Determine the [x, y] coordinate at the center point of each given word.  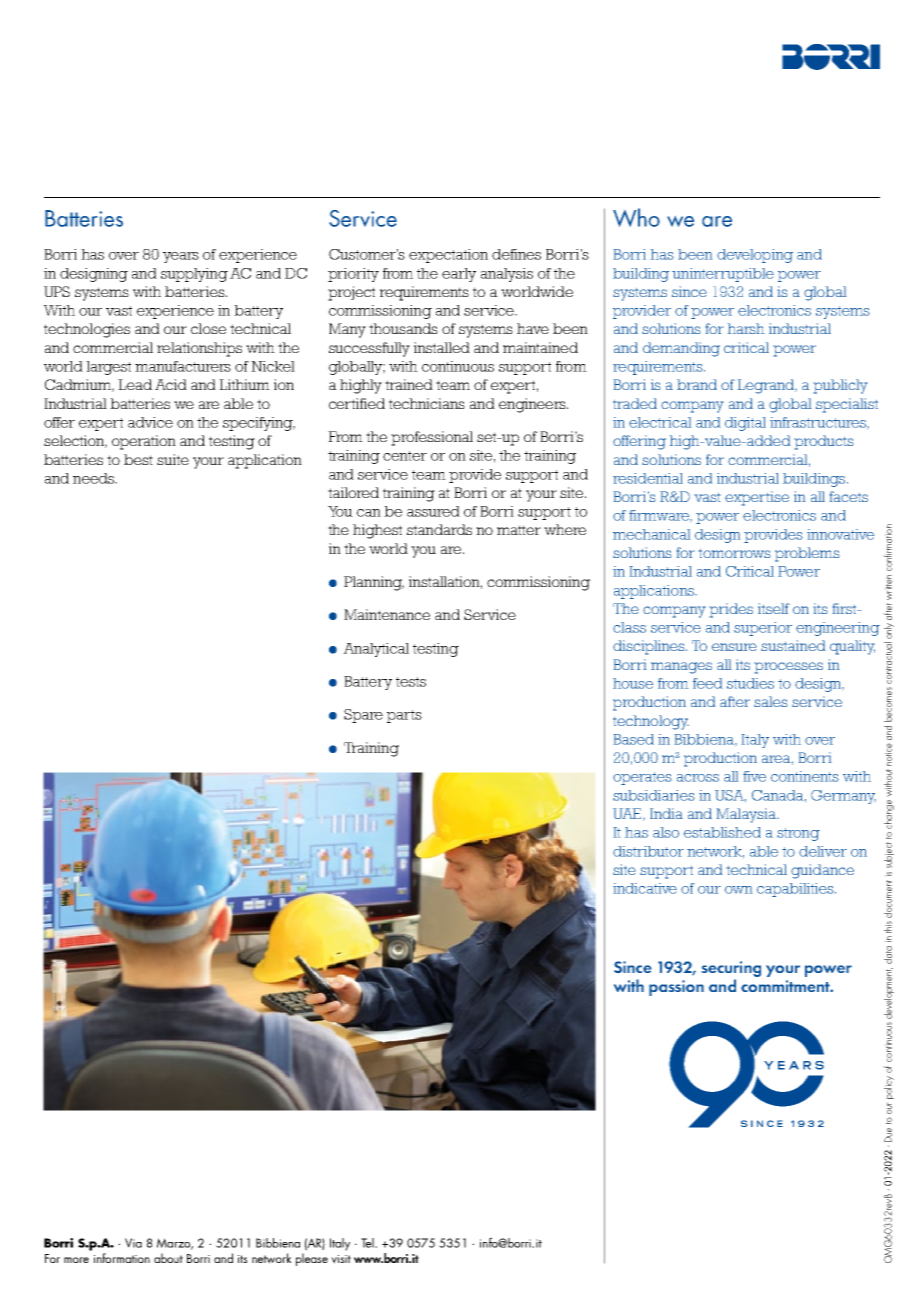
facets [849, 496]
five [754, 776]
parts [404, 716]
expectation [448, 256]
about [168, 1258]
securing [731, 970]
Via [133, 1243]
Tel [368, 1243]
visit [341, 1259]
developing [755, 256]
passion [676, 988]
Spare [363, 716]
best [138, 459]
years [181, 257]
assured [433, 511]
